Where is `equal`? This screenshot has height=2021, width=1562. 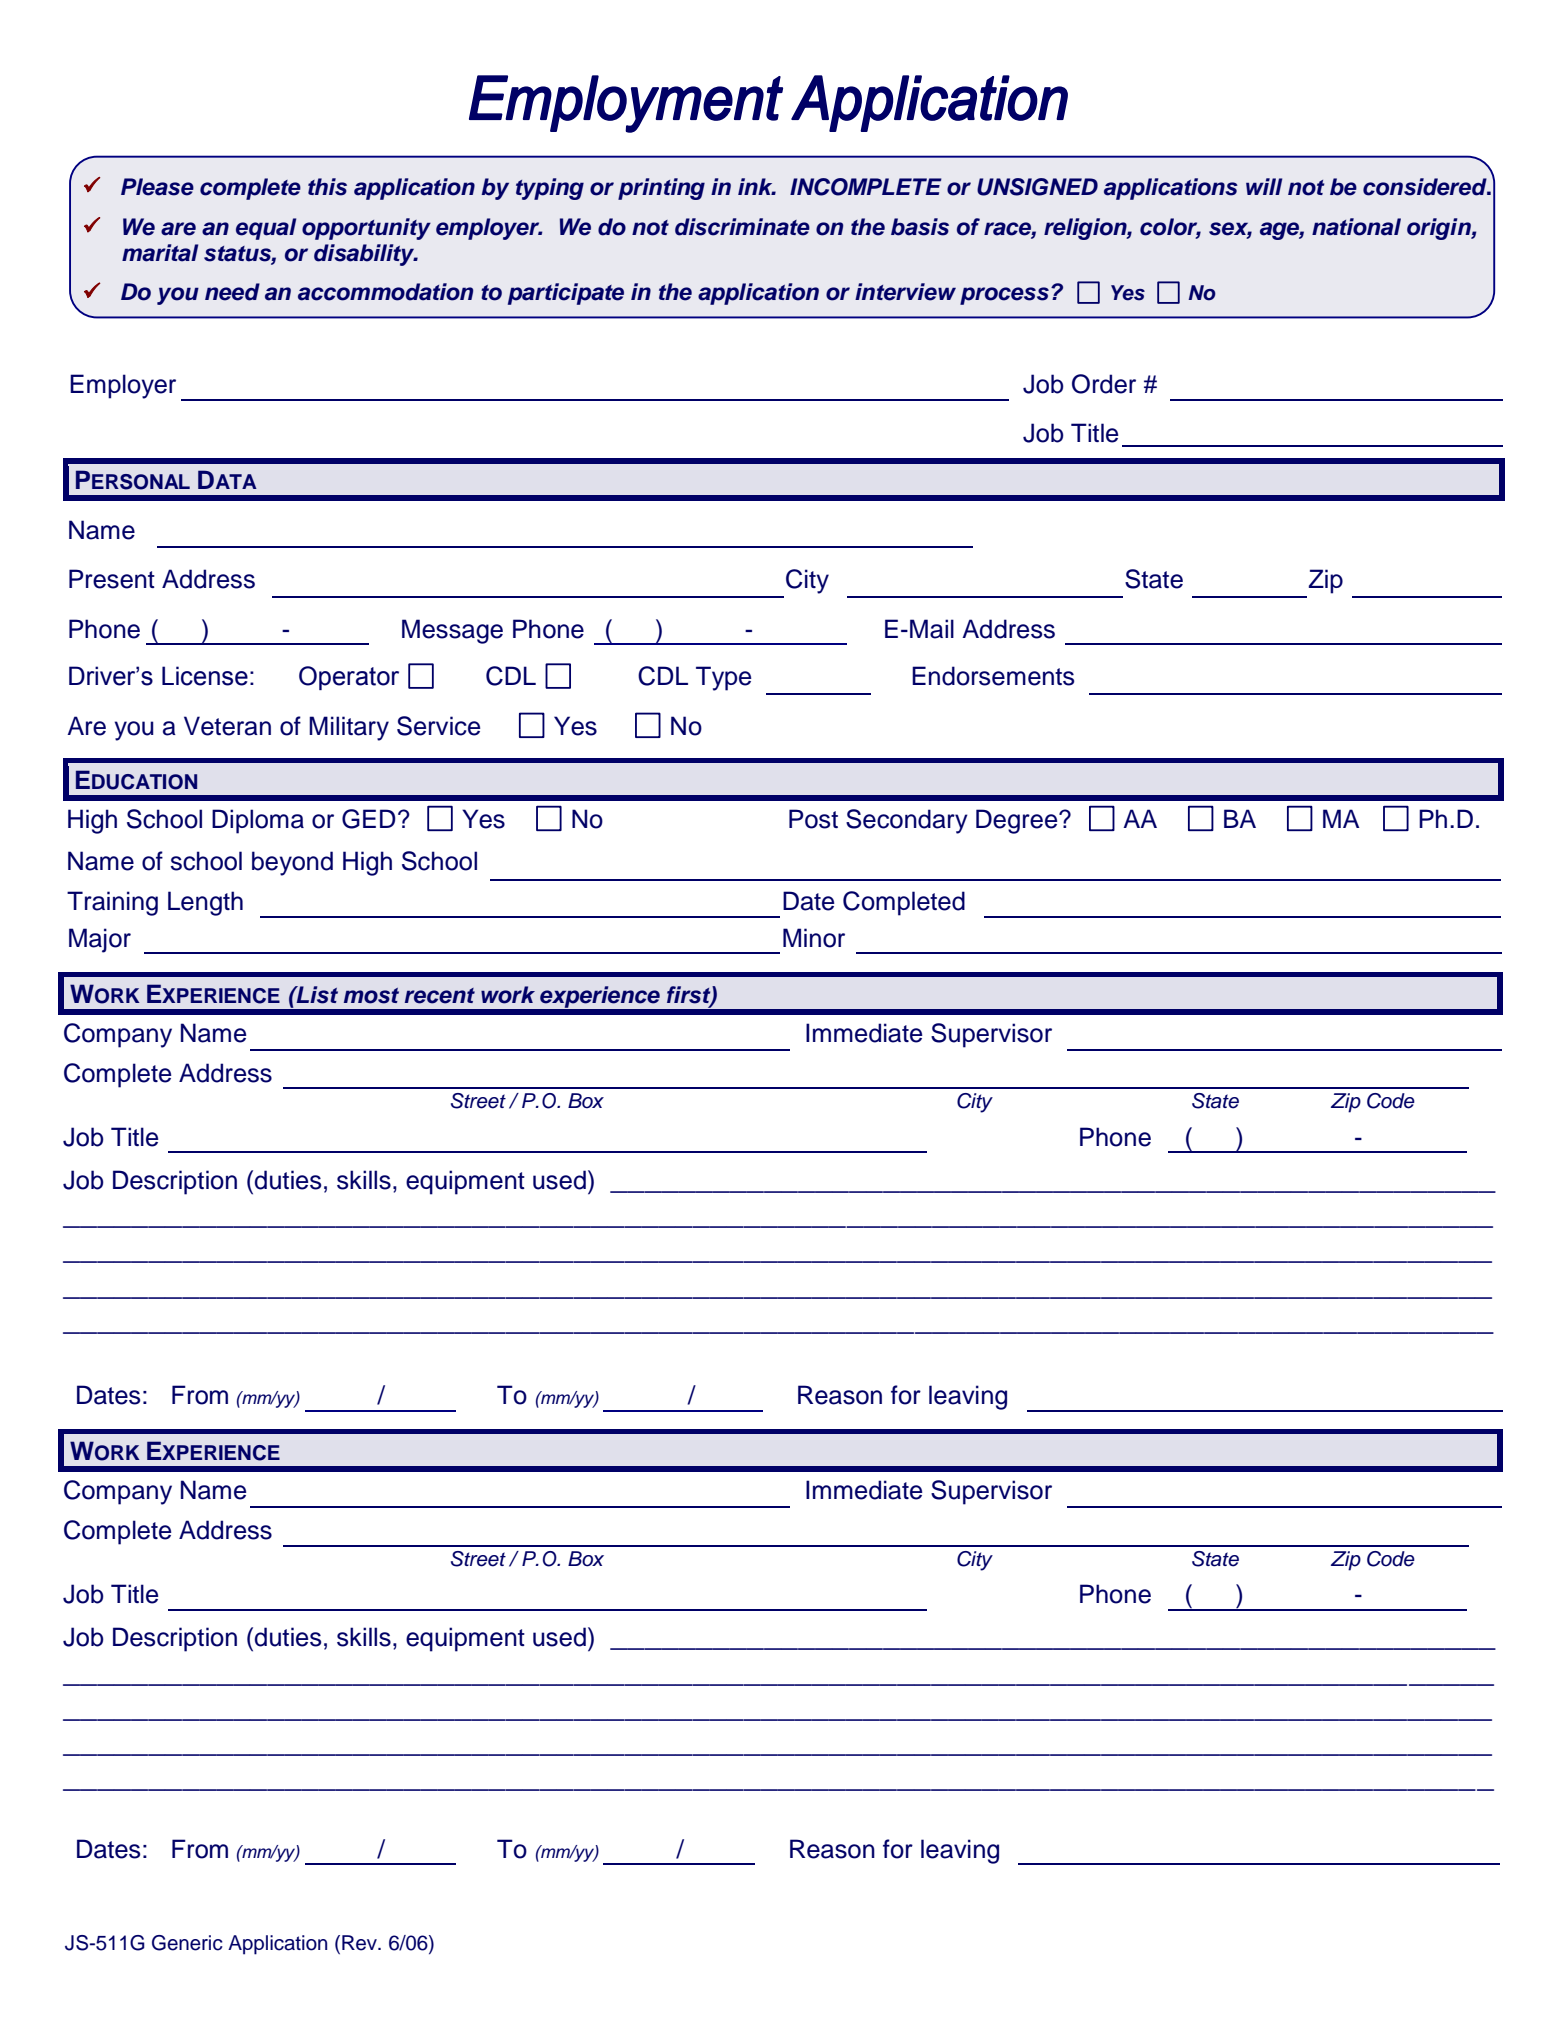
equal is located at coordinates (266, 229).
